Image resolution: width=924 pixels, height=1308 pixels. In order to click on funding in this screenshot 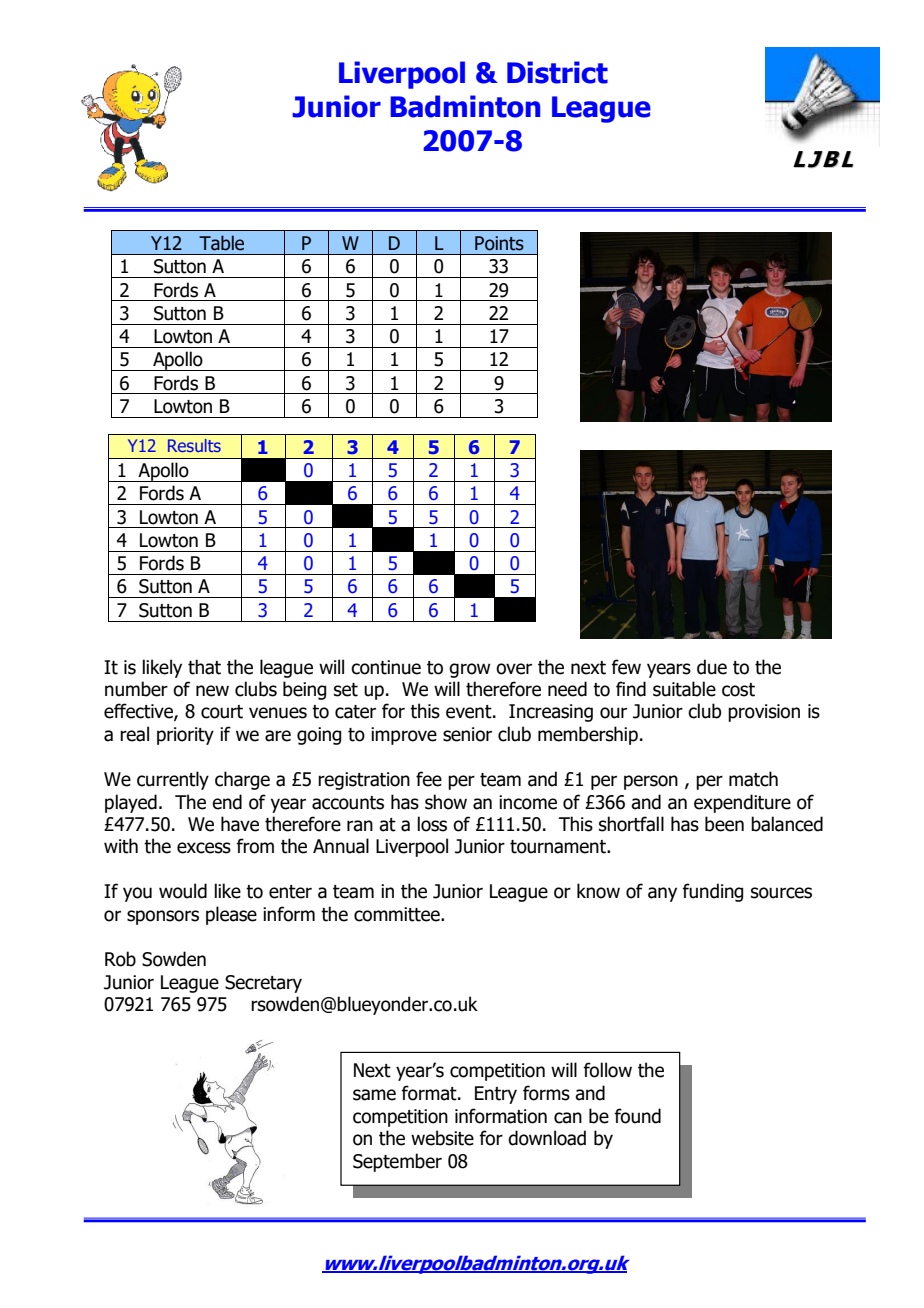, I will do `click(712, 892)`.
